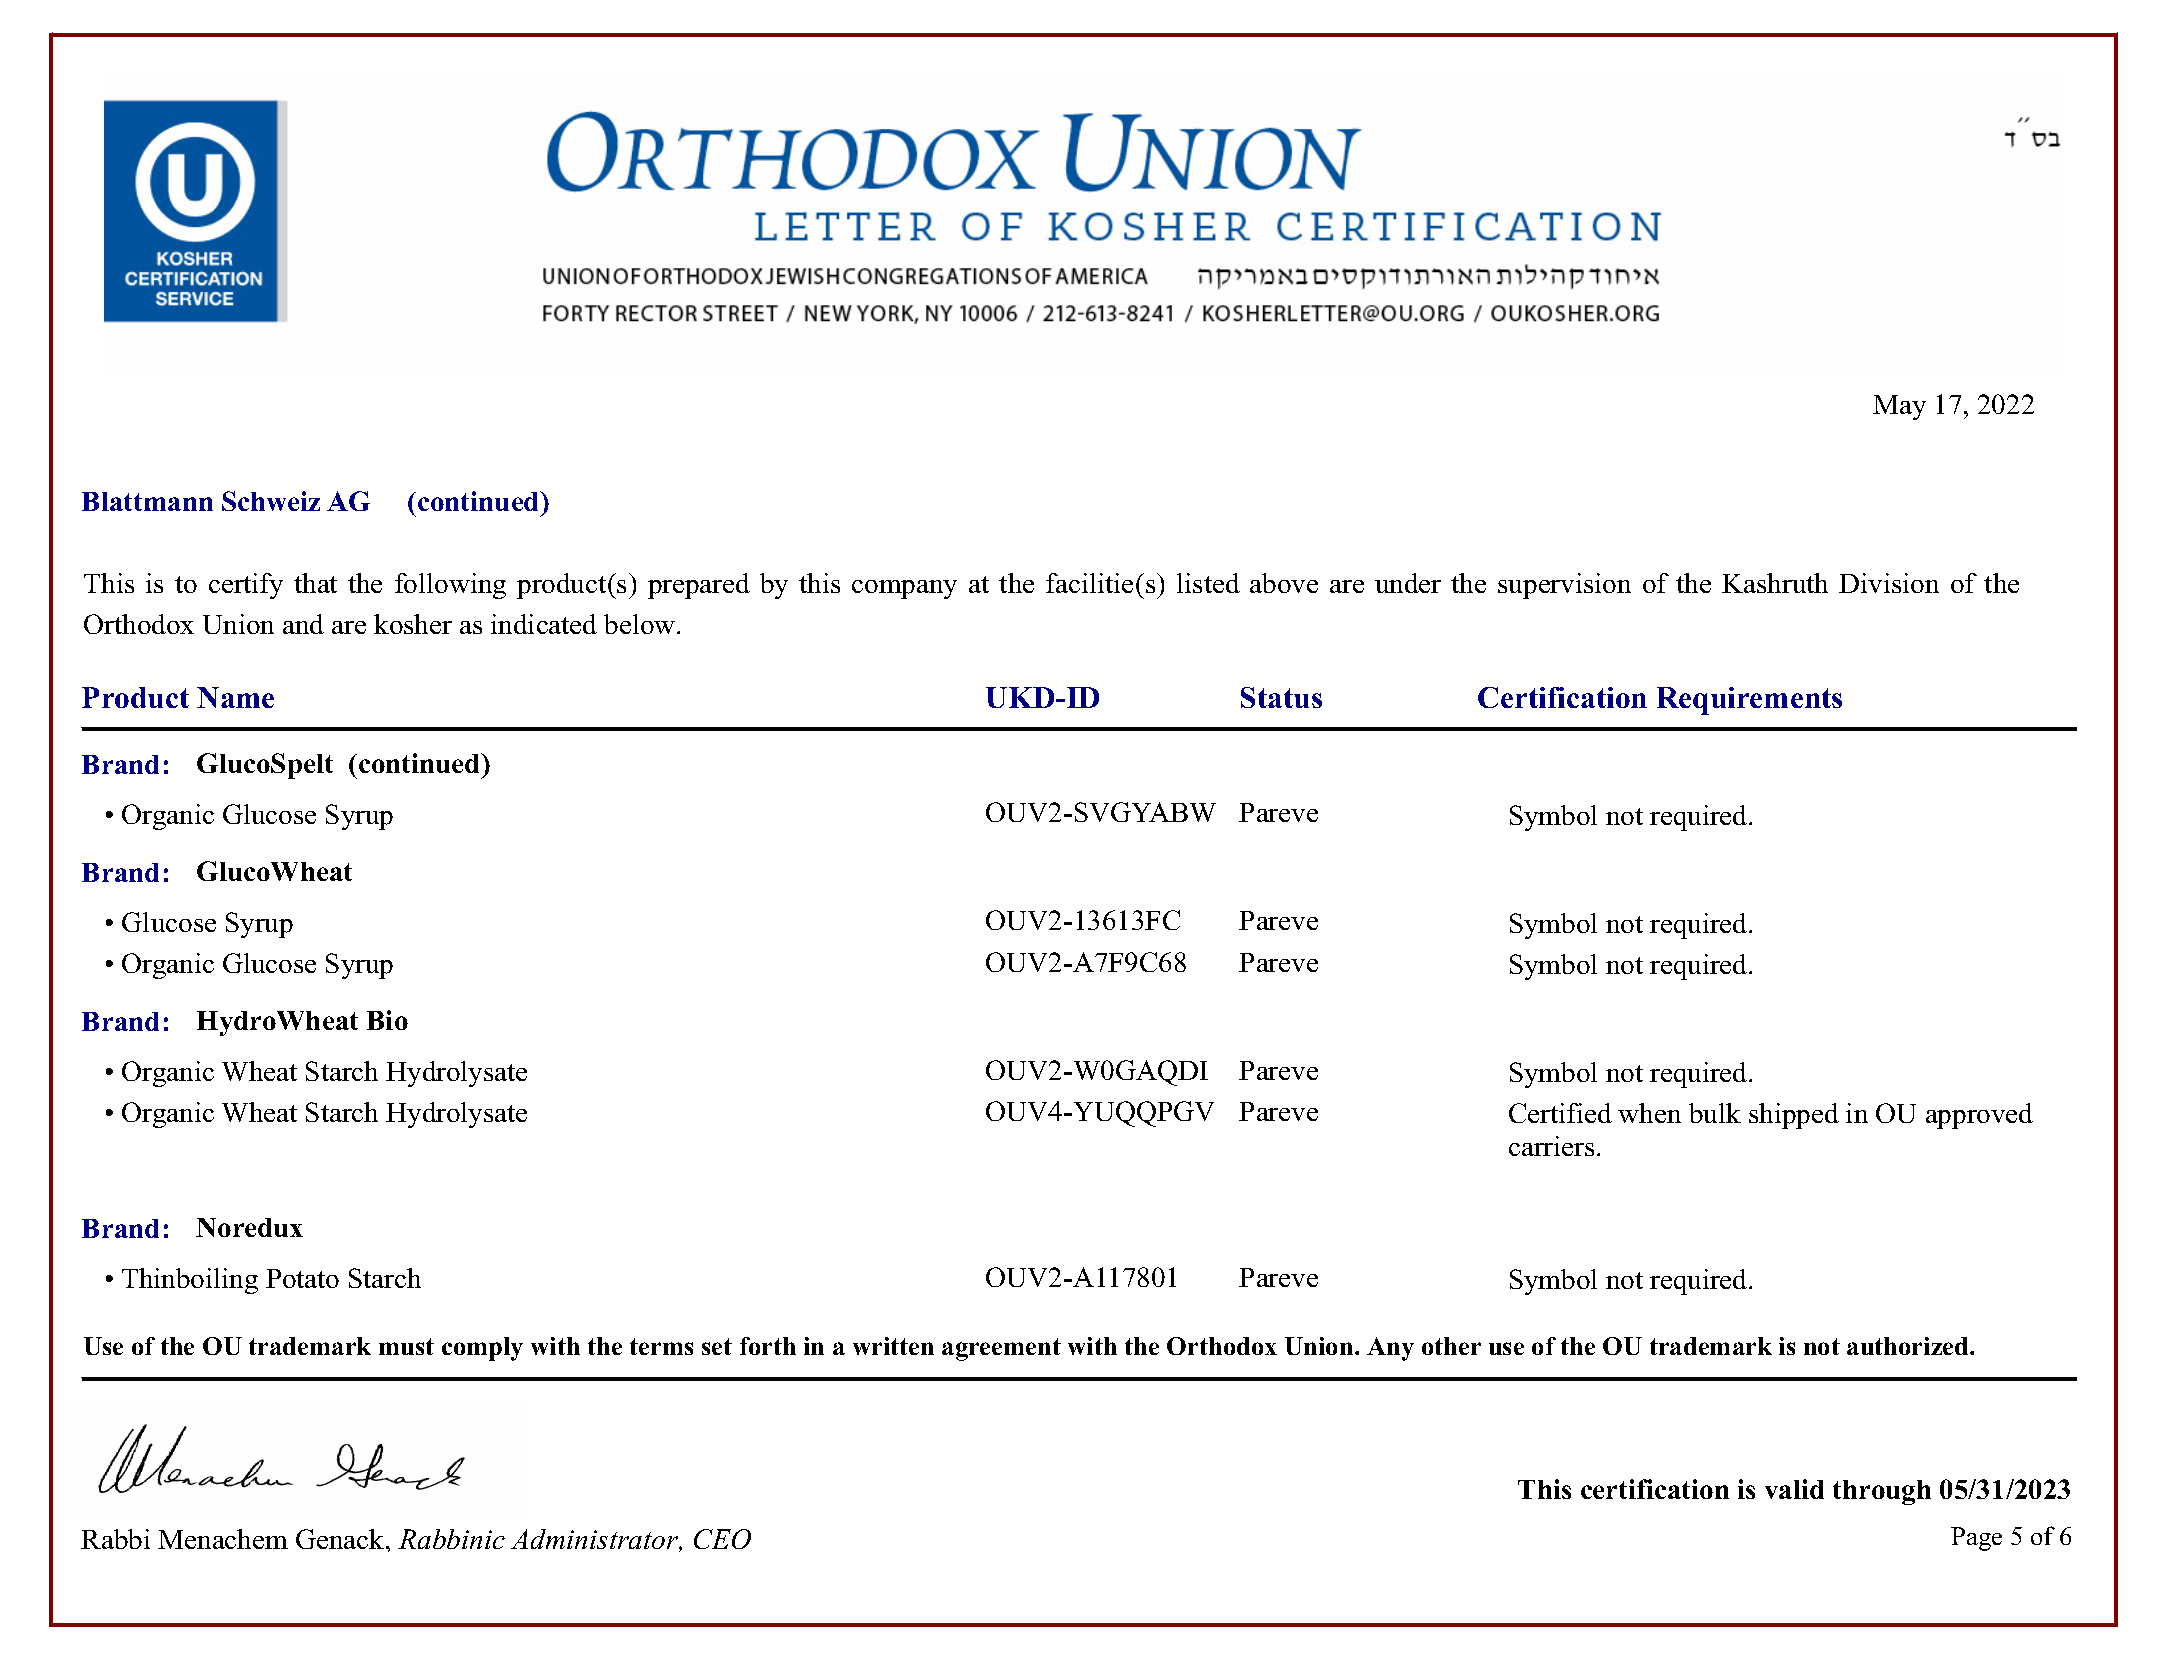 The width and height of the screenshot is (2163, 1672). I want to click on Genack, so click(341, 1539).
